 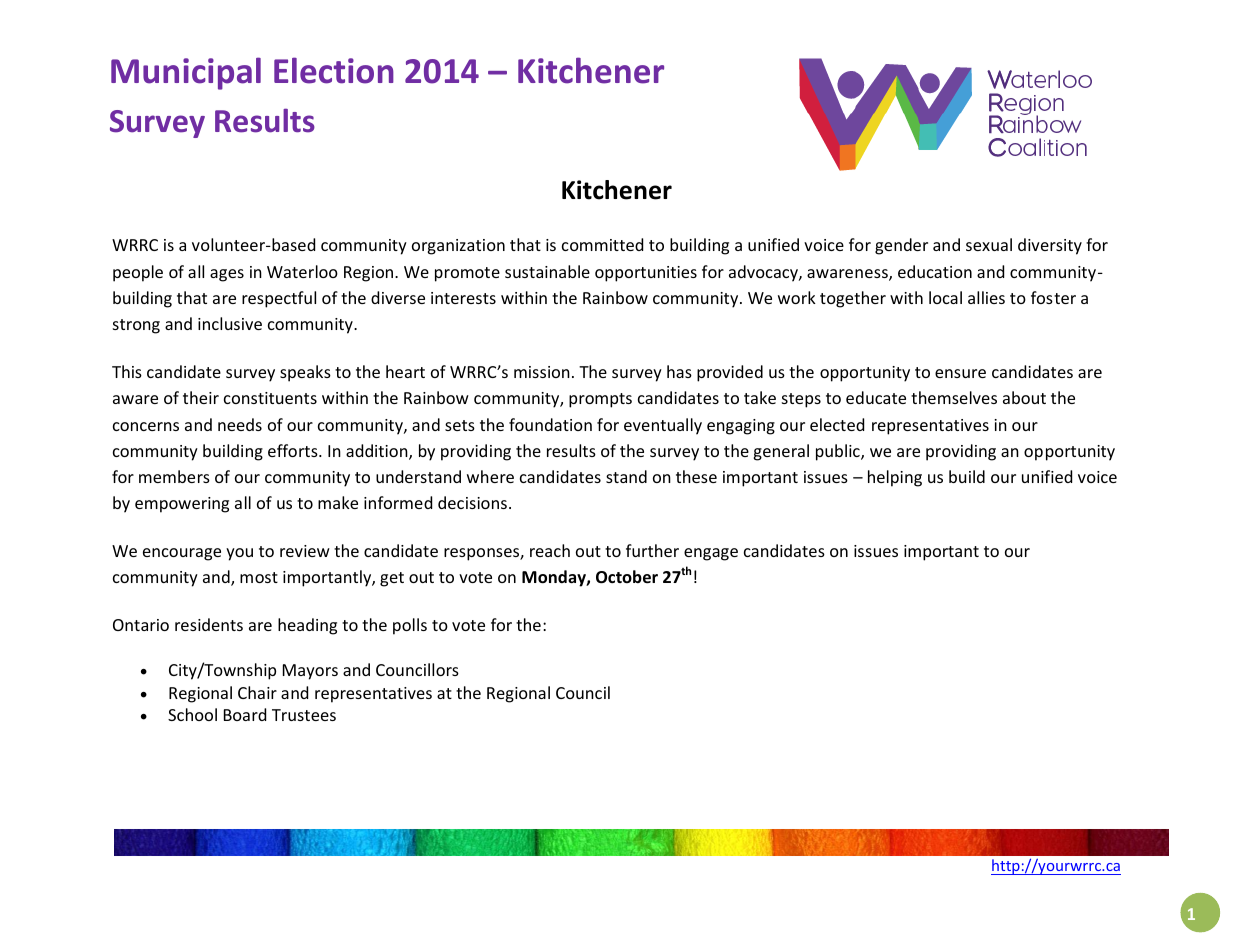 What do you see at coordinates (602, 244) in the page?
I see `committed` at bounding box center [602, 244].
